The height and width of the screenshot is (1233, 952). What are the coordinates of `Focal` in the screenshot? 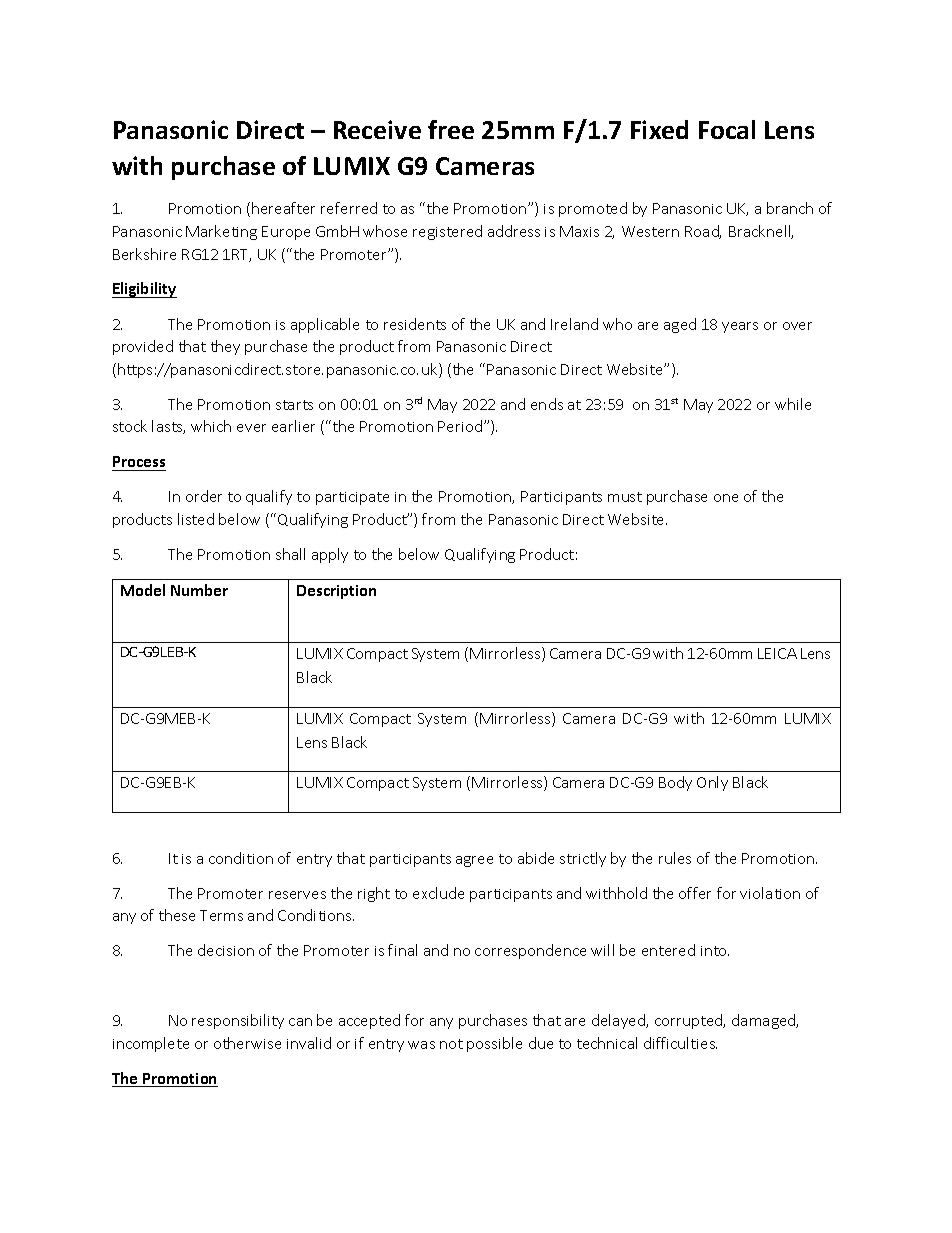 It's located at (727, 129).
